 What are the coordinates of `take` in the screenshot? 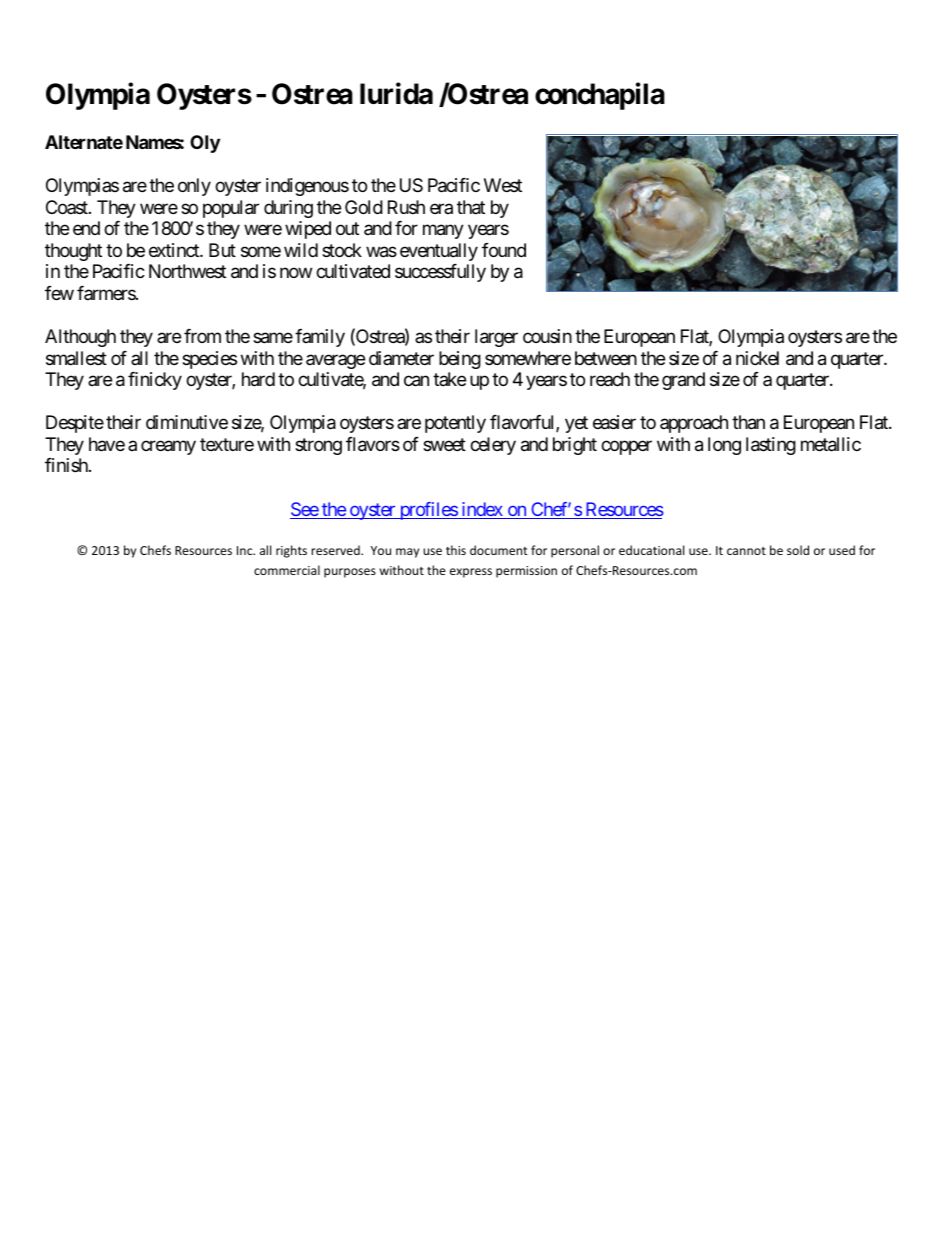 It's located at (449, 379).
